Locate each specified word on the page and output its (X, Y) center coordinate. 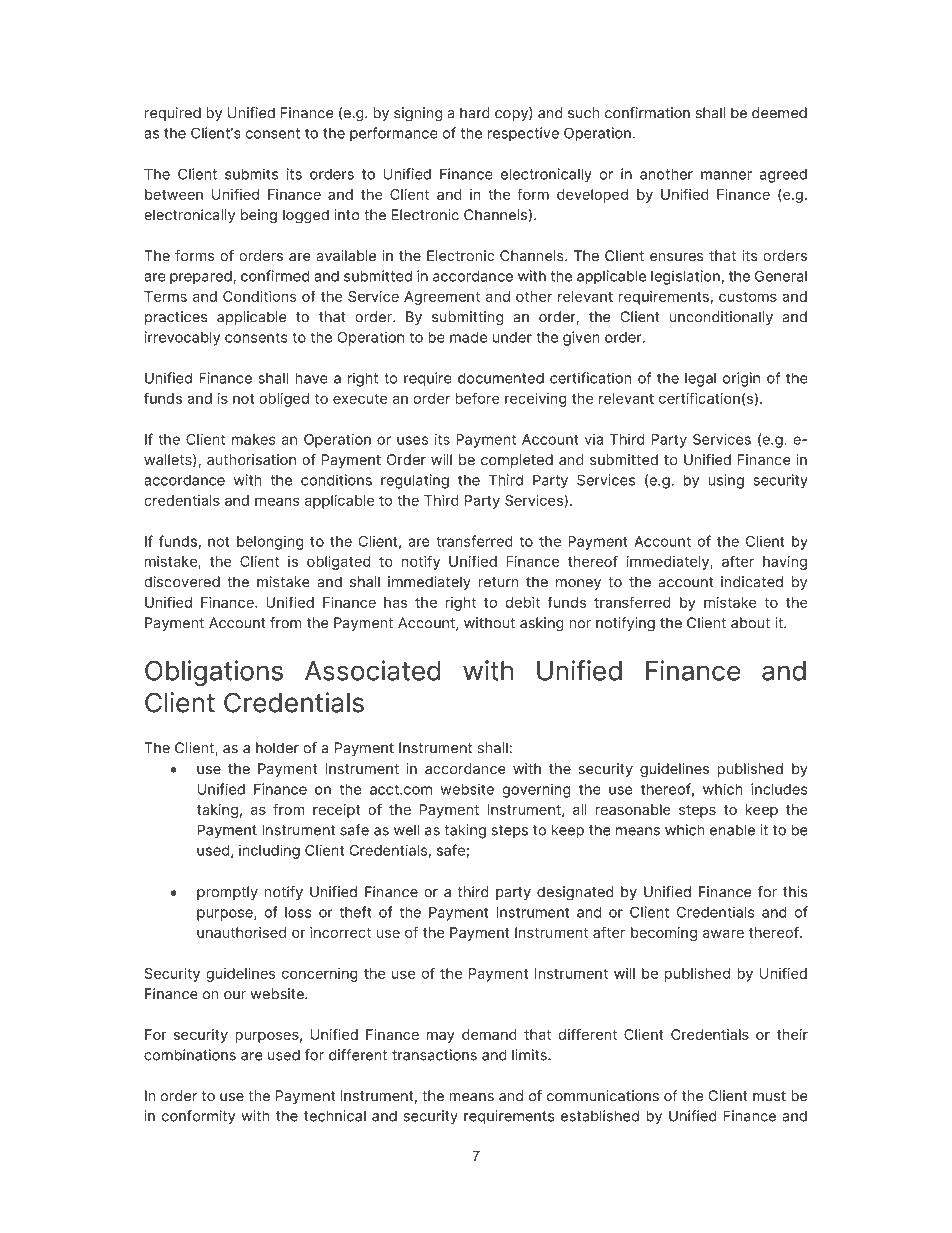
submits (251, 174)
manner (726, 175)
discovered (182, 582)
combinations (190, 1055)
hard (475, 113)
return (499, 582)
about (750, 623)
